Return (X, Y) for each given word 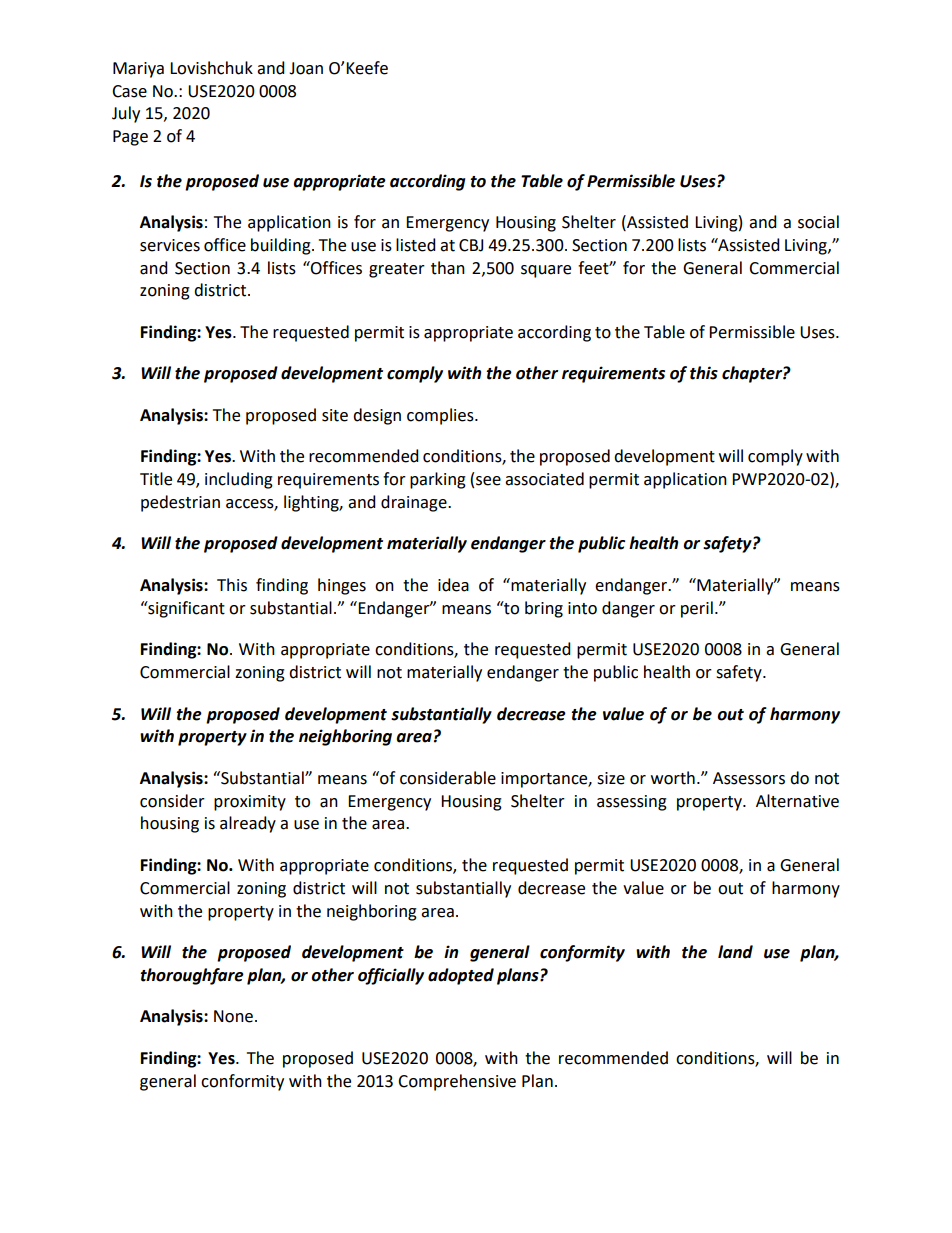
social (818, 222)
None (233, 1016)
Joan (306, 68)
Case (129, 91)
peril (697, 609)
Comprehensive (457, 1082)
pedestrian (180, 503)
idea (453, 585)
